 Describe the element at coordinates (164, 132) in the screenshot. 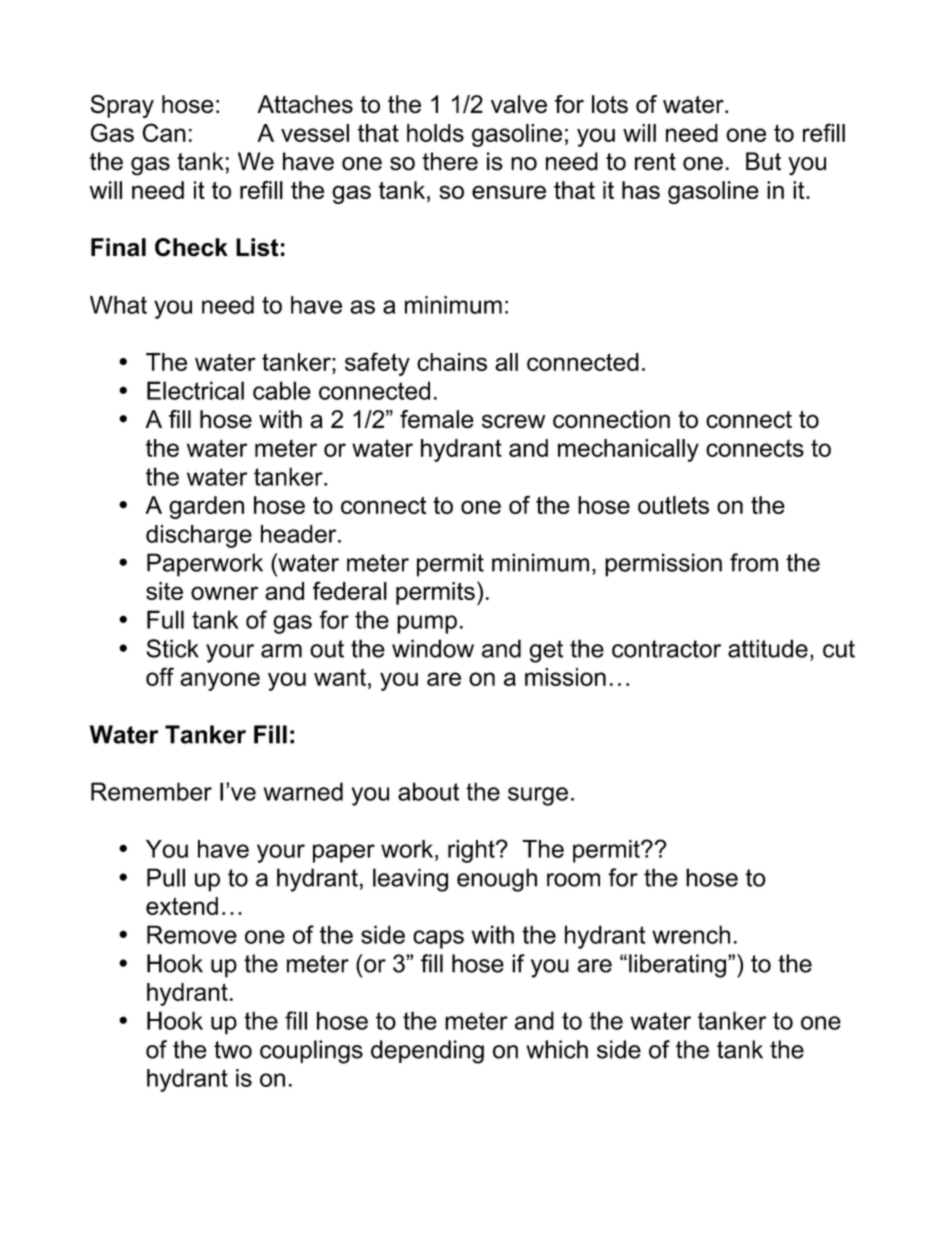

I see `Can` at that location.
